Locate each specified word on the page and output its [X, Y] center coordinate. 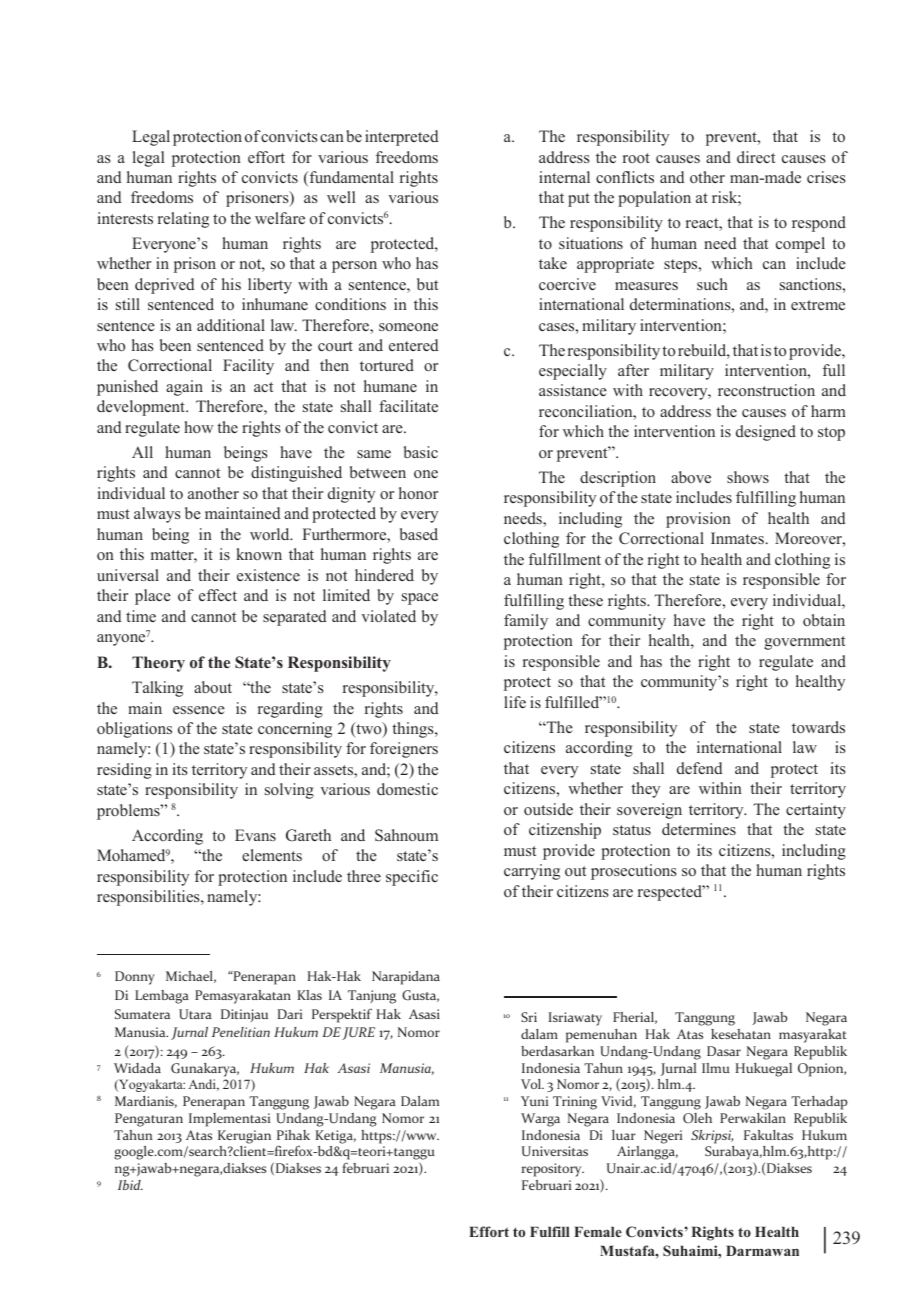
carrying [532, 872]
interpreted [402, 138]
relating [183, 220]
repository [553, 1170]
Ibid [130, 1185]
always [157, 515]
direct [756, 157]
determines [699, 829]
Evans [255, 835]
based [419, 534]
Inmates [737, 538]
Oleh [697, 1118]
